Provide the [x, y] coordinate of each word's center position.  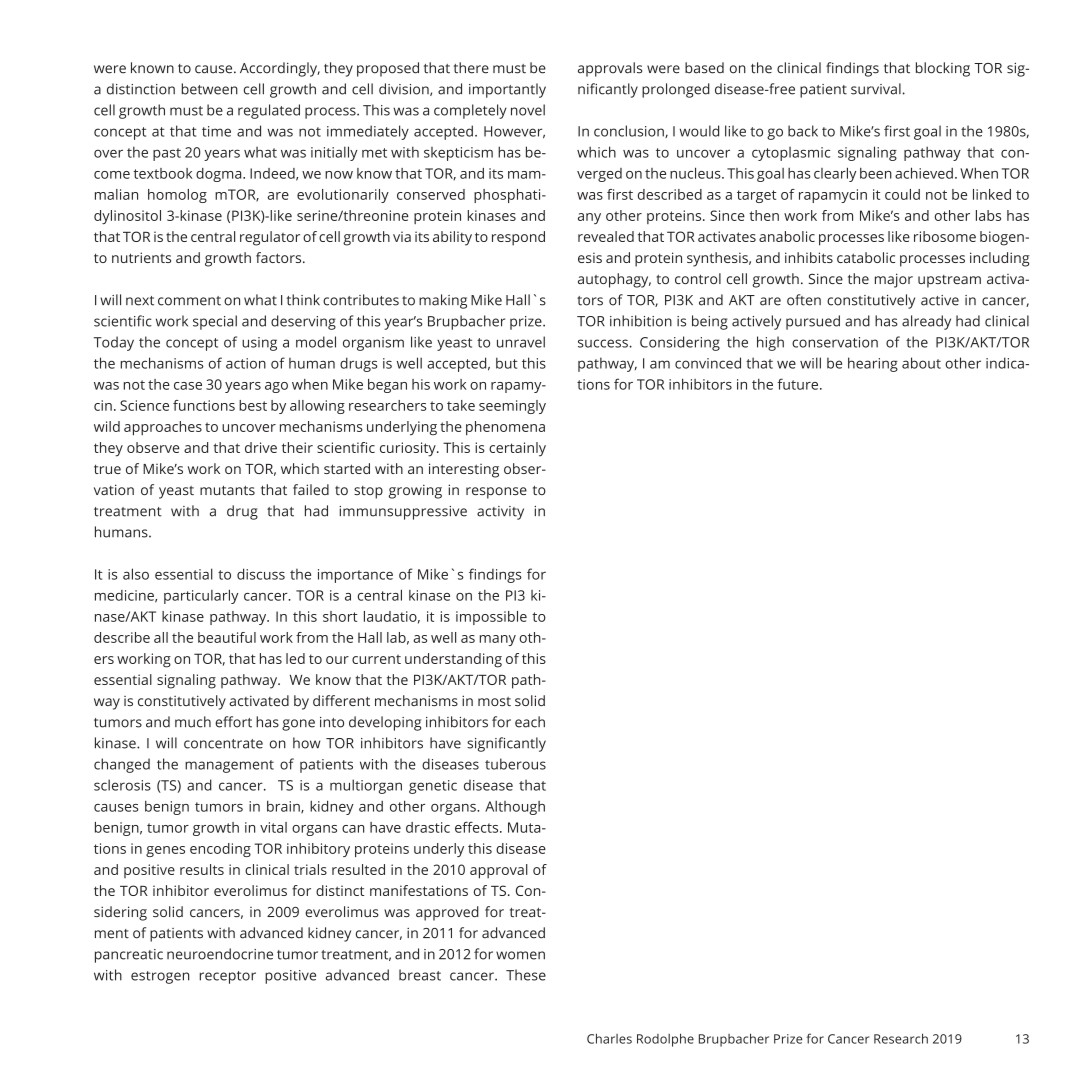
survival [877, 89]
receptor [228, 977]
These [526, 975]
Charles [609, 1038]
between [210, 89]
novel [528, 110]
